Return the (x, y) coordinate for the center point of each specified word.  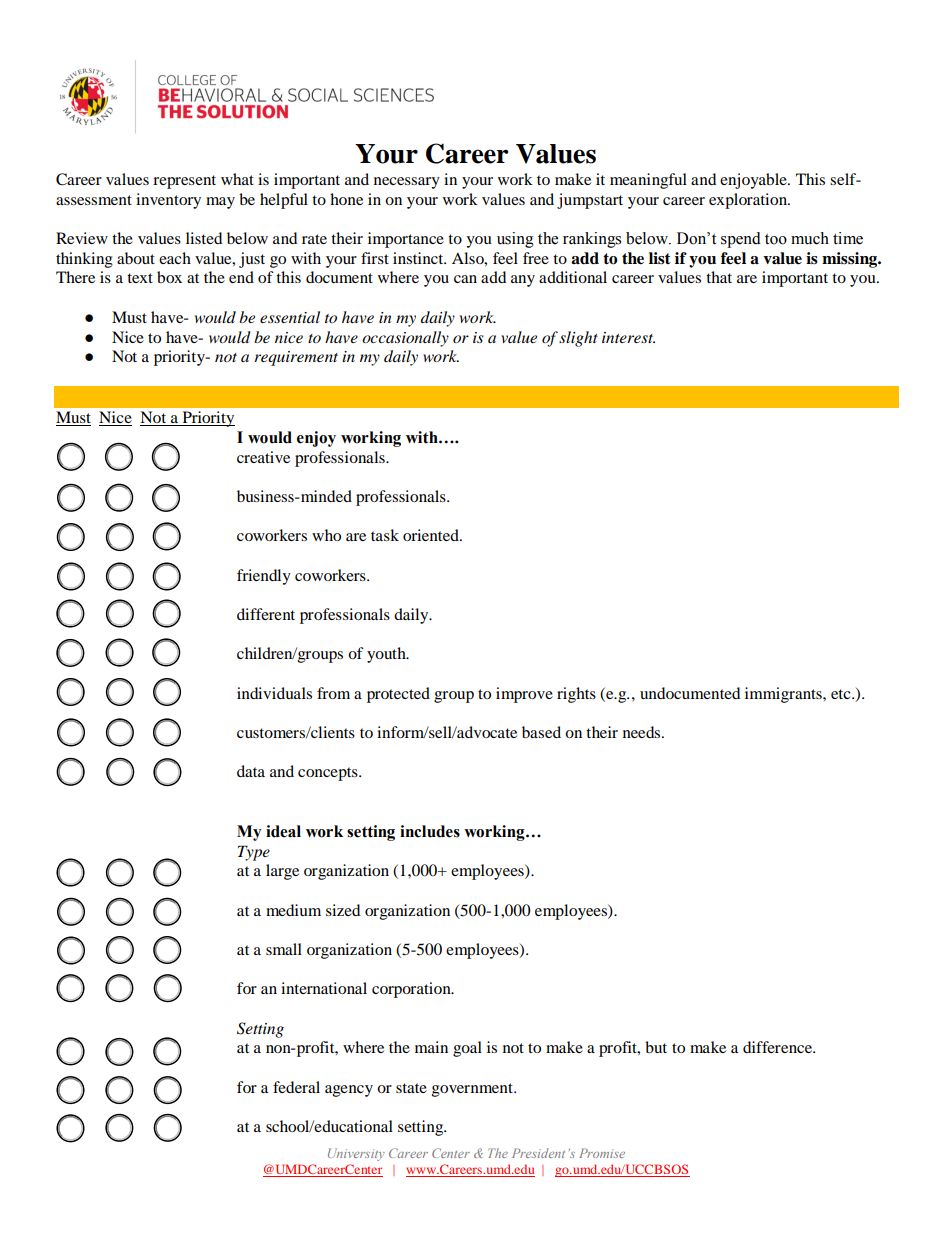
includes (430, 831)
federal (296, 1087)
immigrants (784, 695)
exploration (749, 201)
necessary (407, 183)
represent (184, 182)
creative (263, 457)
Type (254, 853)
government (473, 1090)
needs (643, 732)
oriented (432, 535)
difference (779, 1047)
